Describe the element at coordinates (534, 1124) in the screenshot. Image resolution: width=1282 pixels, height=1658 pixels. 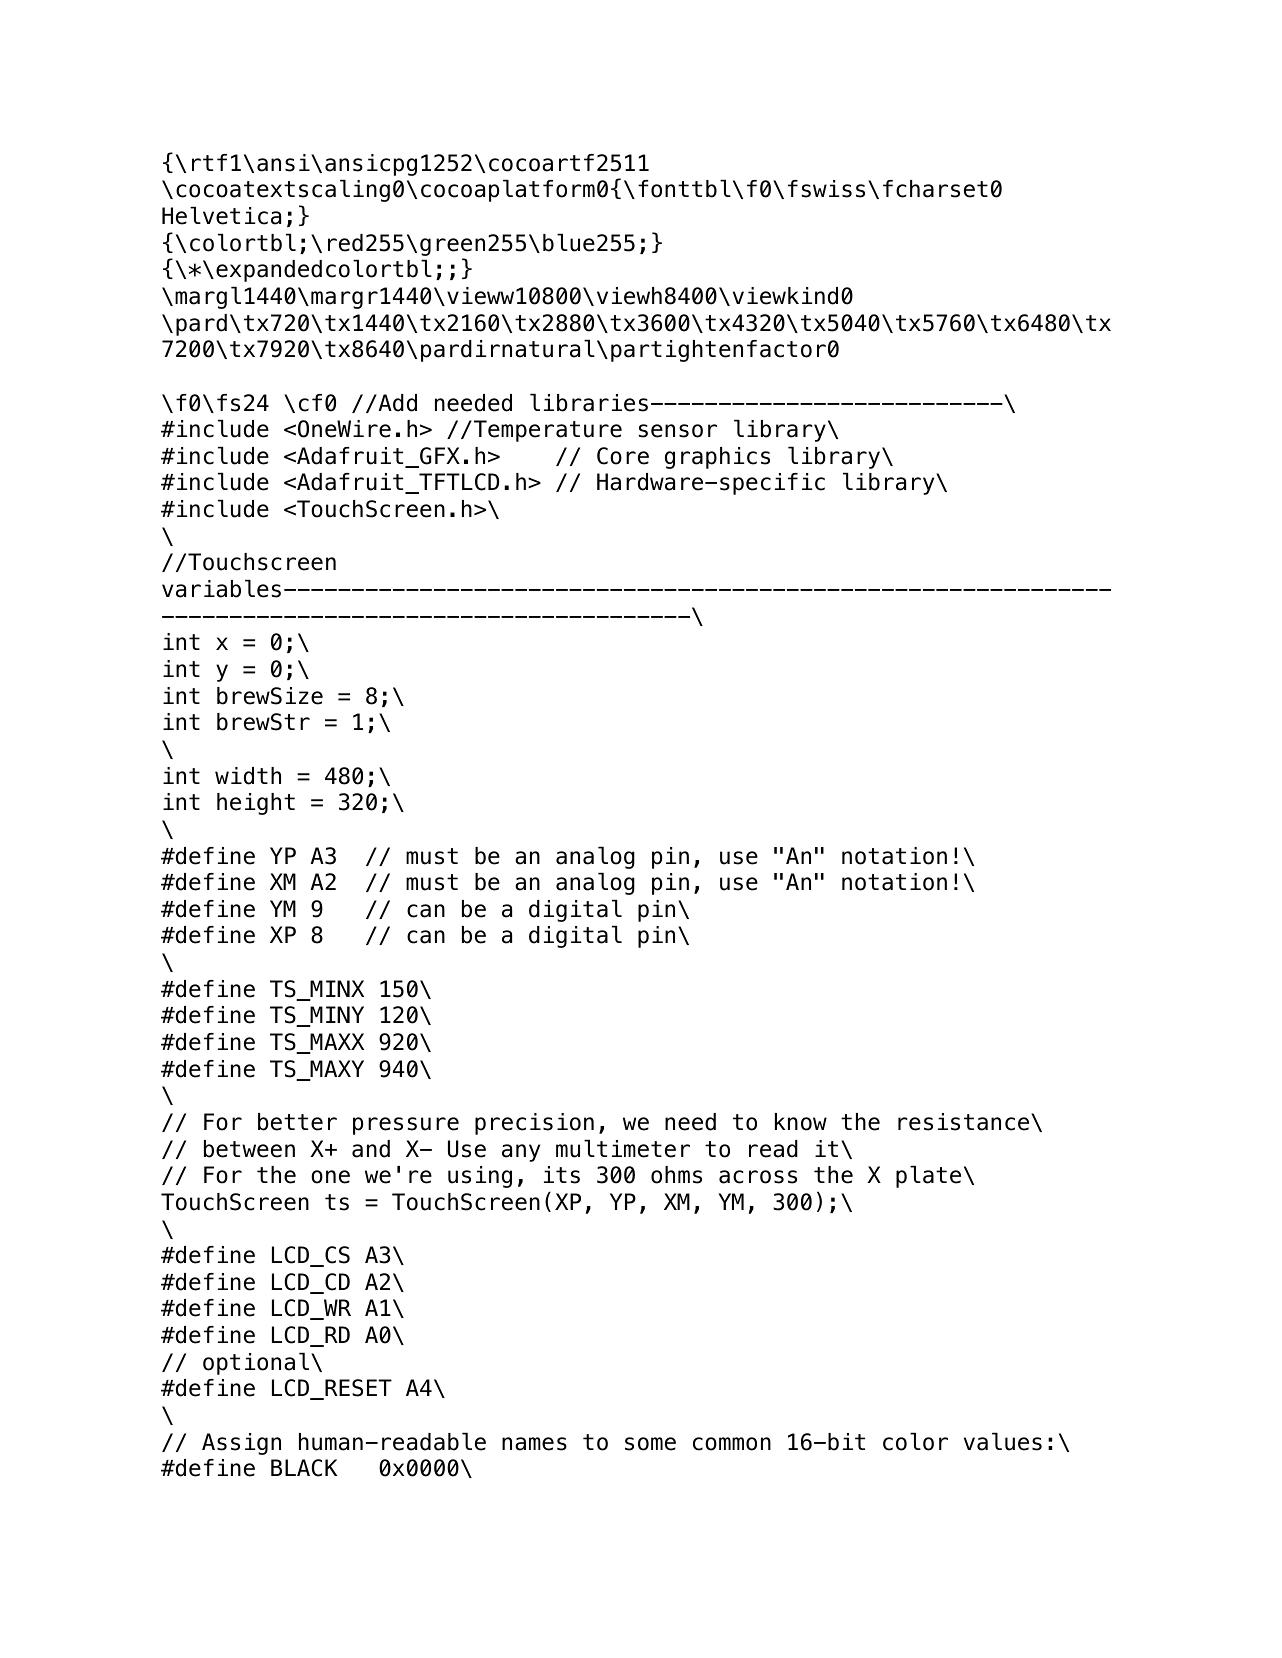
I see `precision` at that location.
